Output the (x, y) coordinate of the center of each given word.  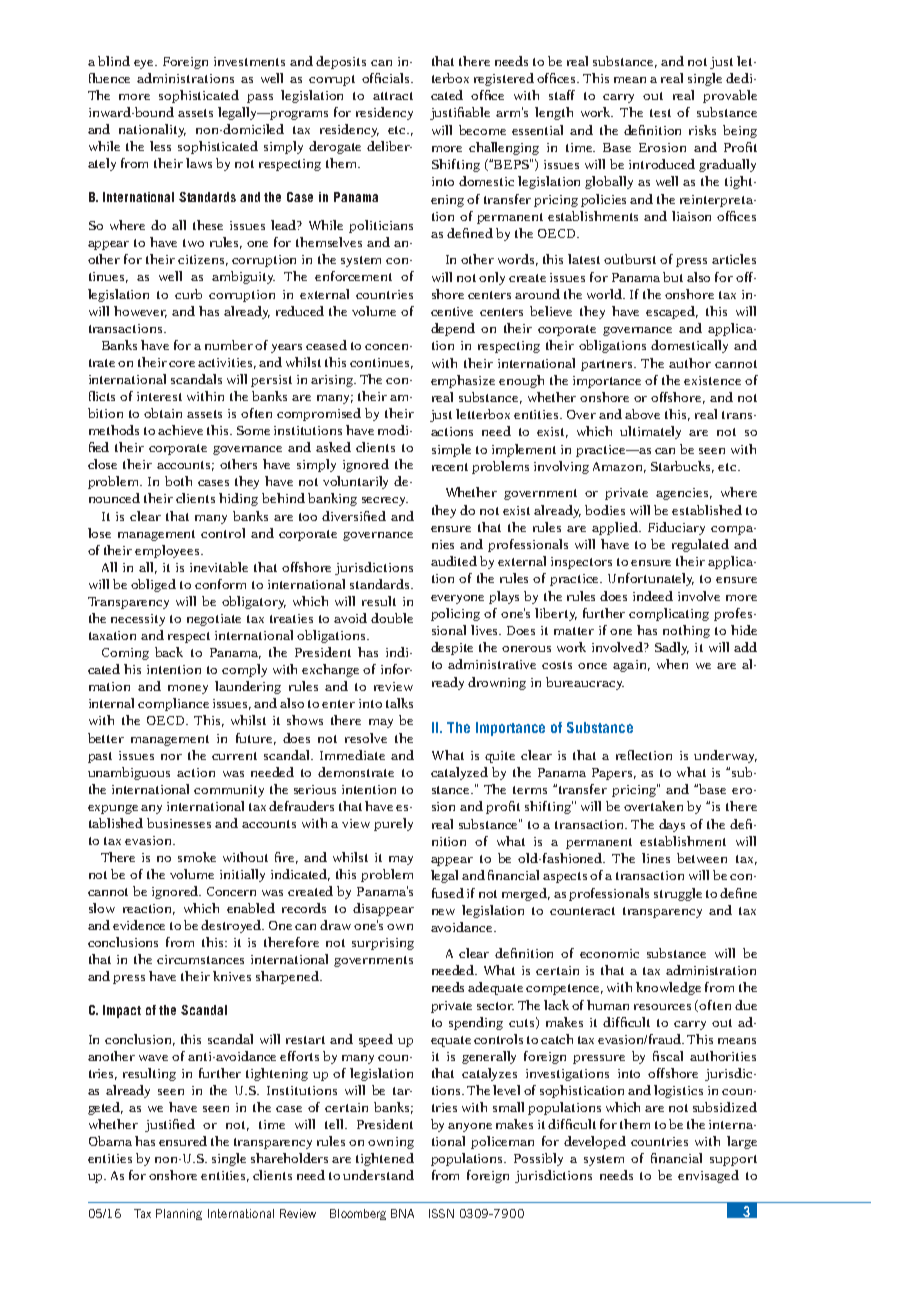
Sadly (672, 648)
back (169, 652)
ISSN (441, 1213)
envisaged (708, 1176)
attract (393, 96)
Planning (179, 1214)
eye (145, 64)
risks (702, 130)
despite (452, 648)
